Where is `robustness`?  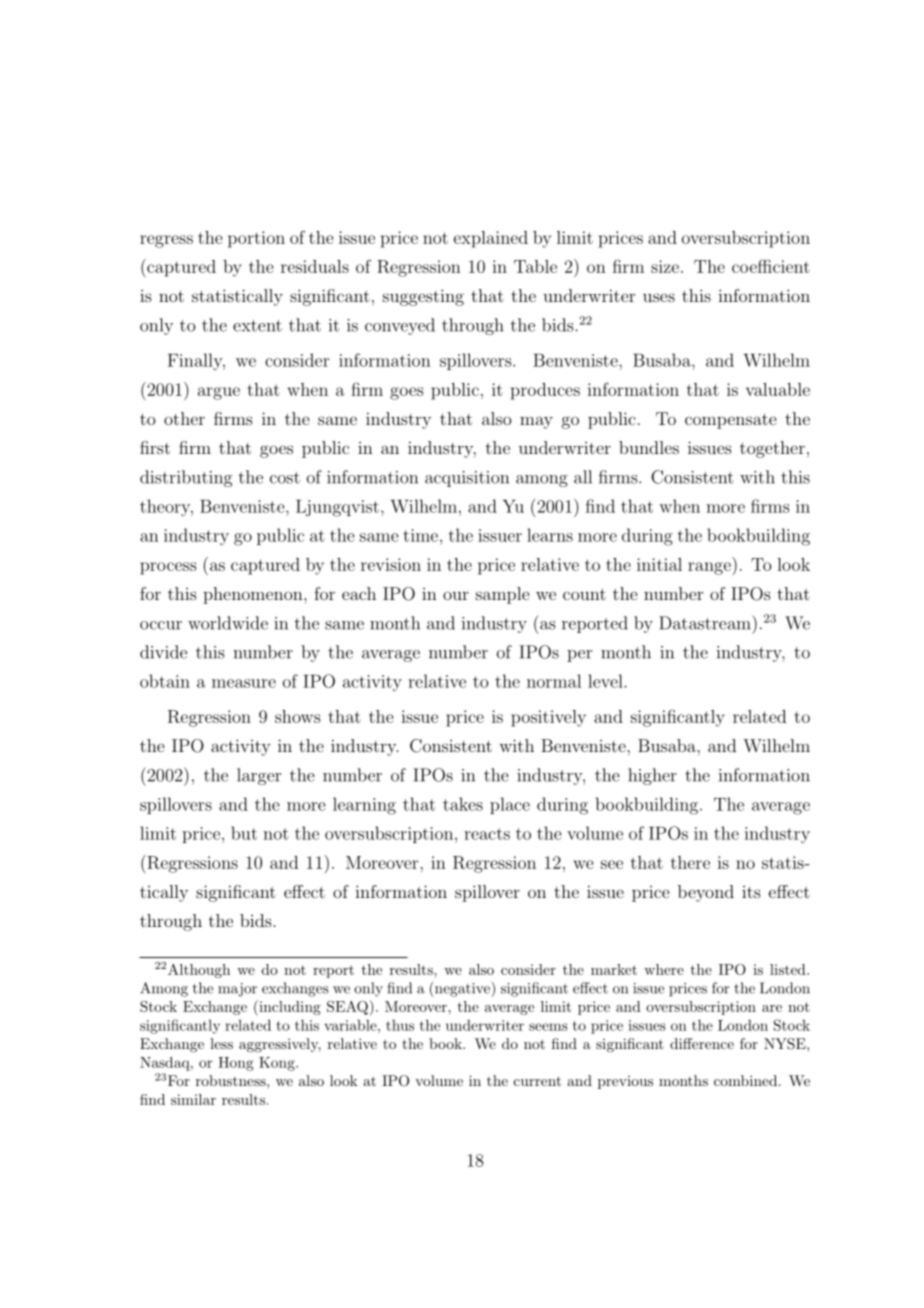 robustness is located at coordinates (232, 1080).
